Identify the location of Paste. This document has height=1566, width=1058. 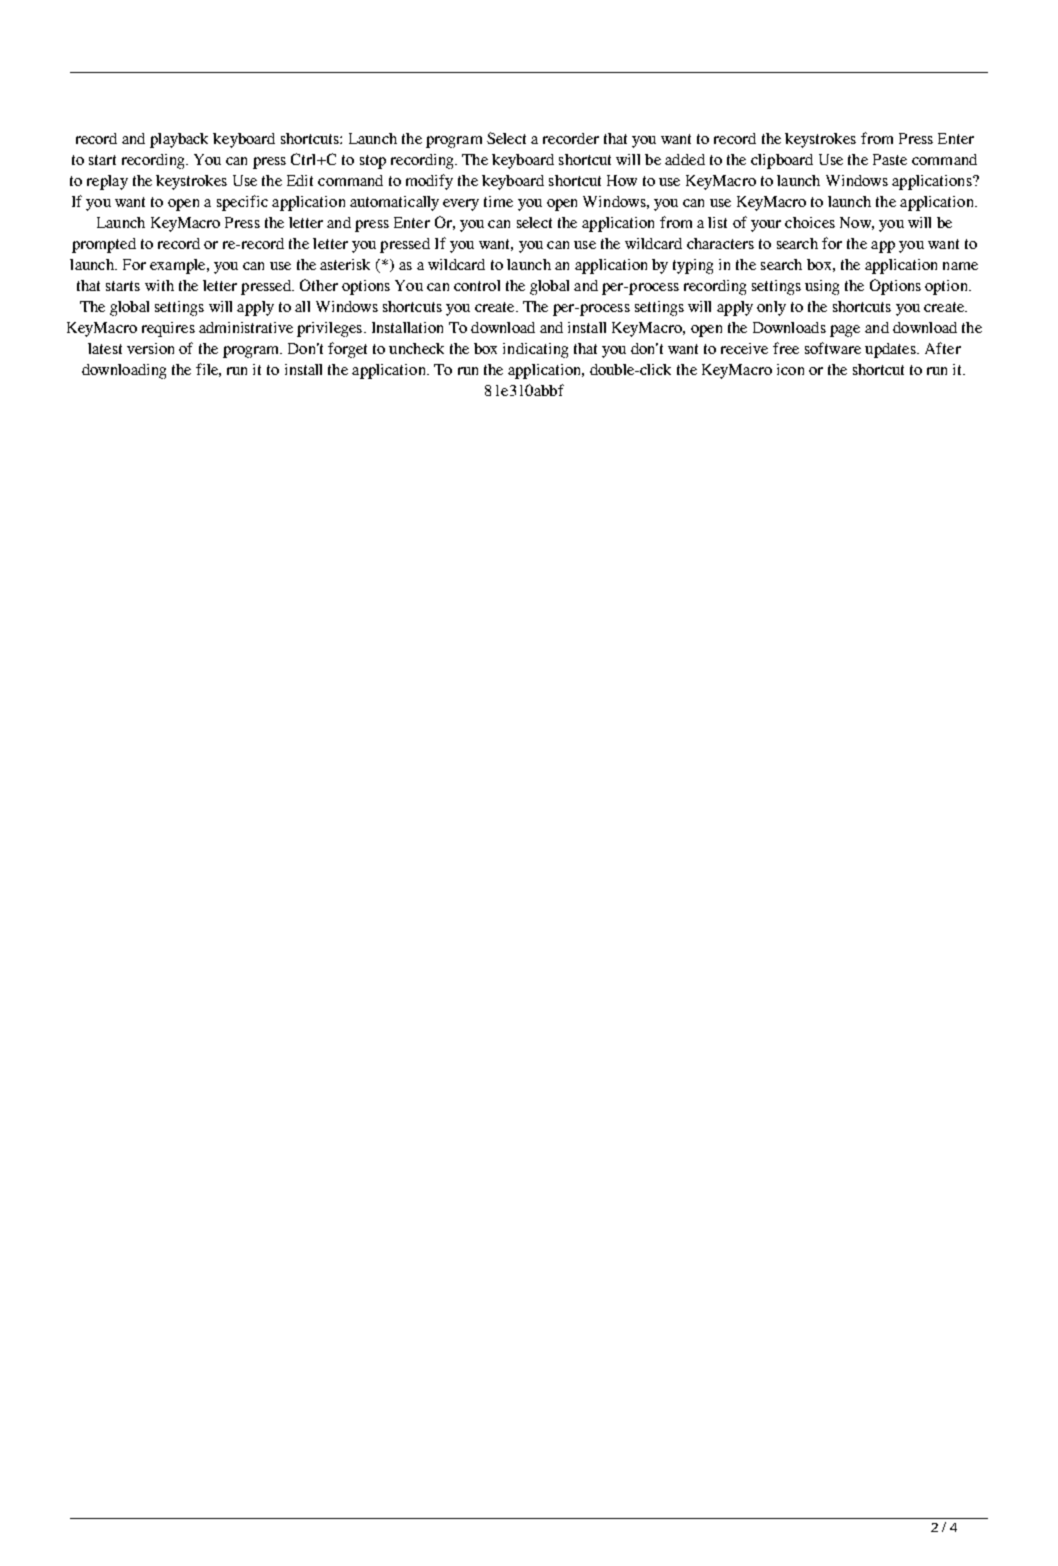
(890, 159).
